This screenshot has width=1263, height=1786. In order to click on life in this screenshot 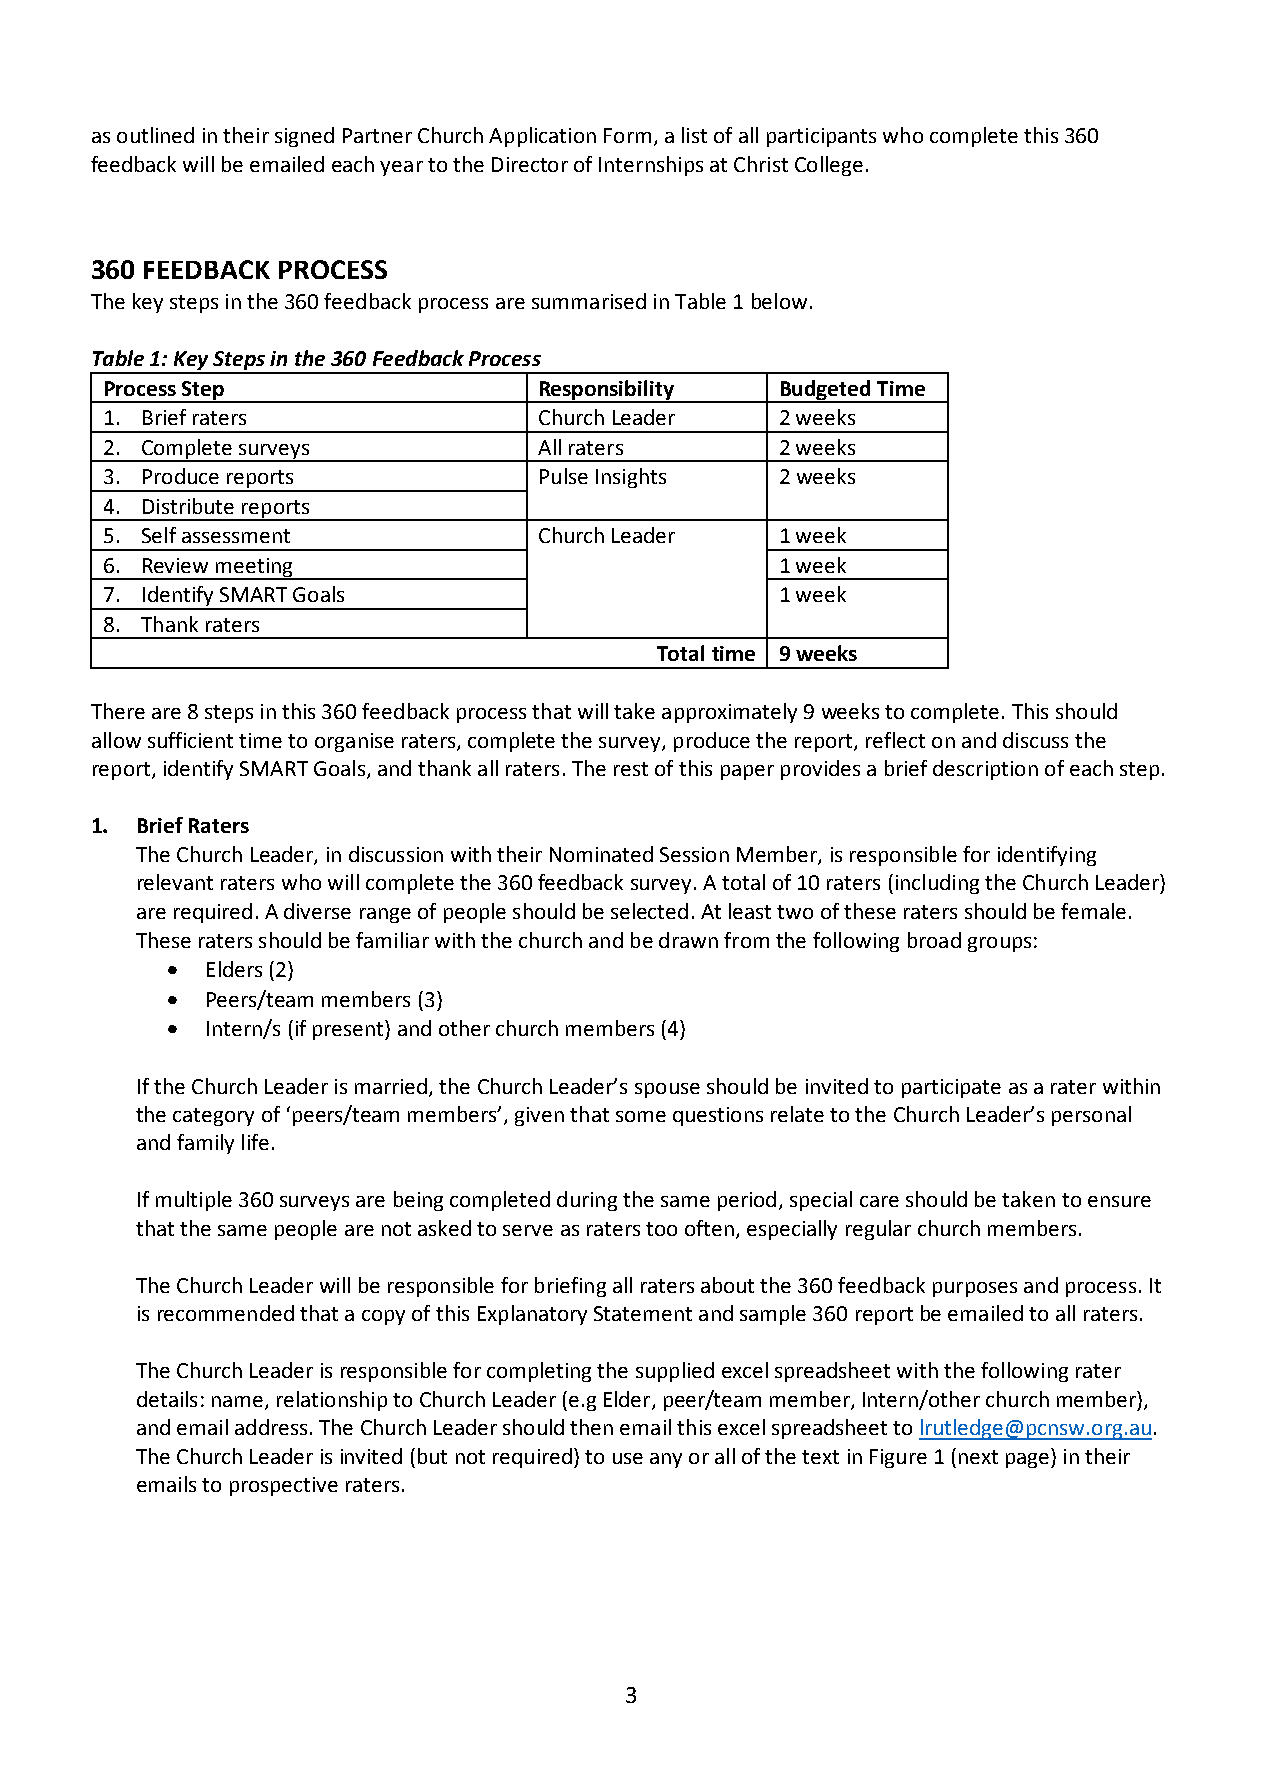, I will do `click(255, 1142)`.
